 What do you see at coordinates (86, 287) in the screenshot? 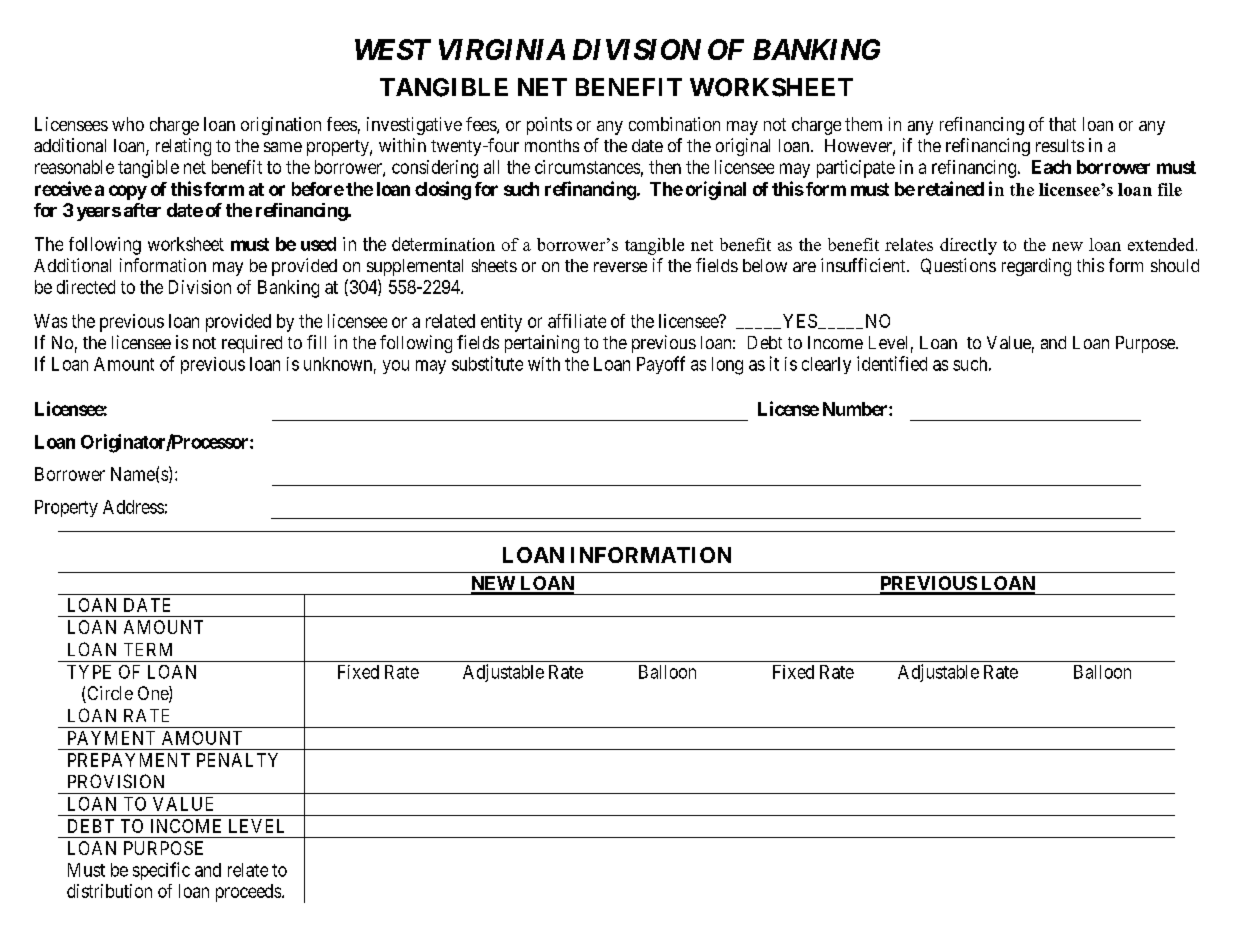
I see `directed` at bounding box center [86, 287].
